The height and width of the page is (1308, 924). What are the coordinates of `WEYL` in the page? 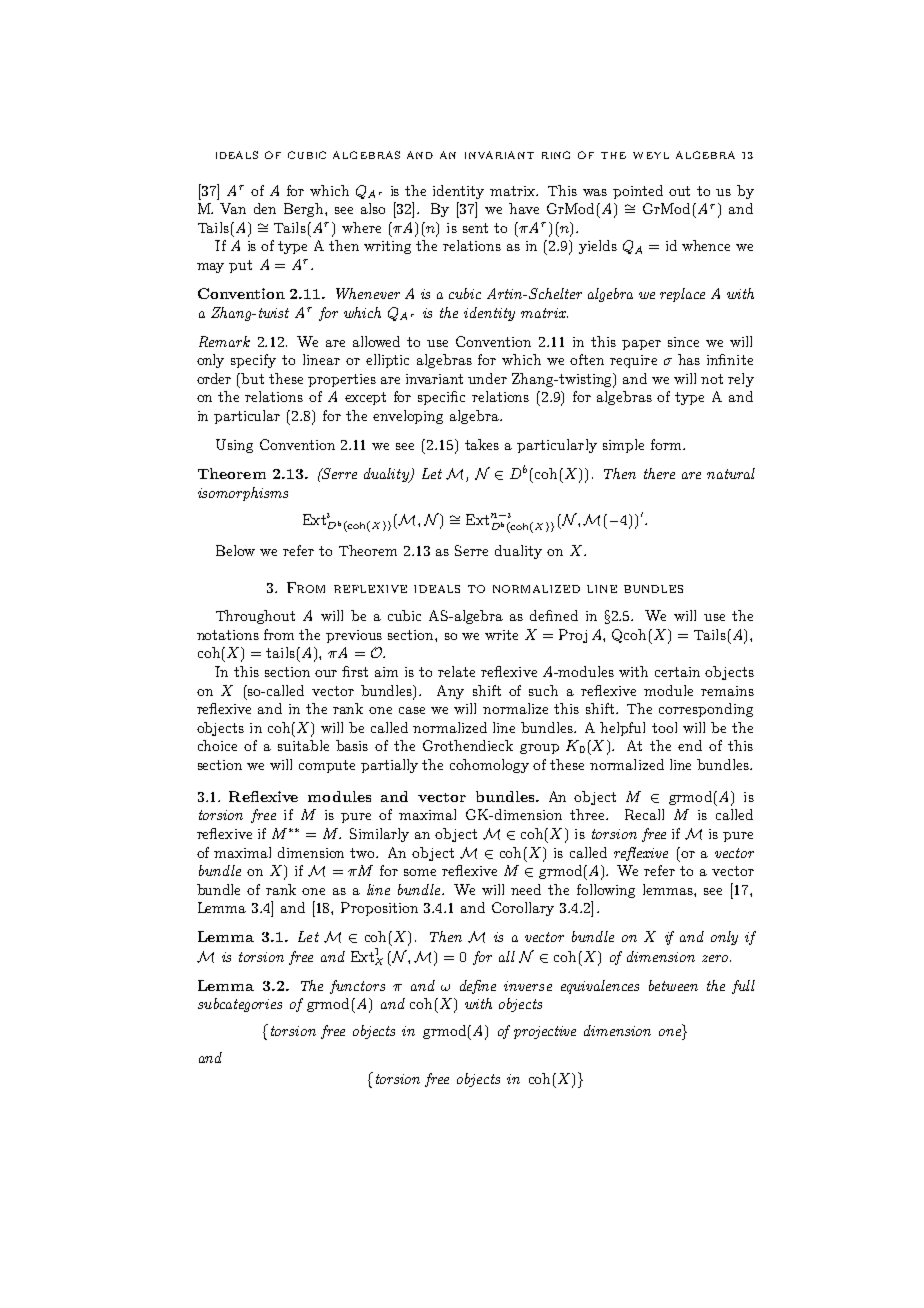 It's located at (651, 155).
